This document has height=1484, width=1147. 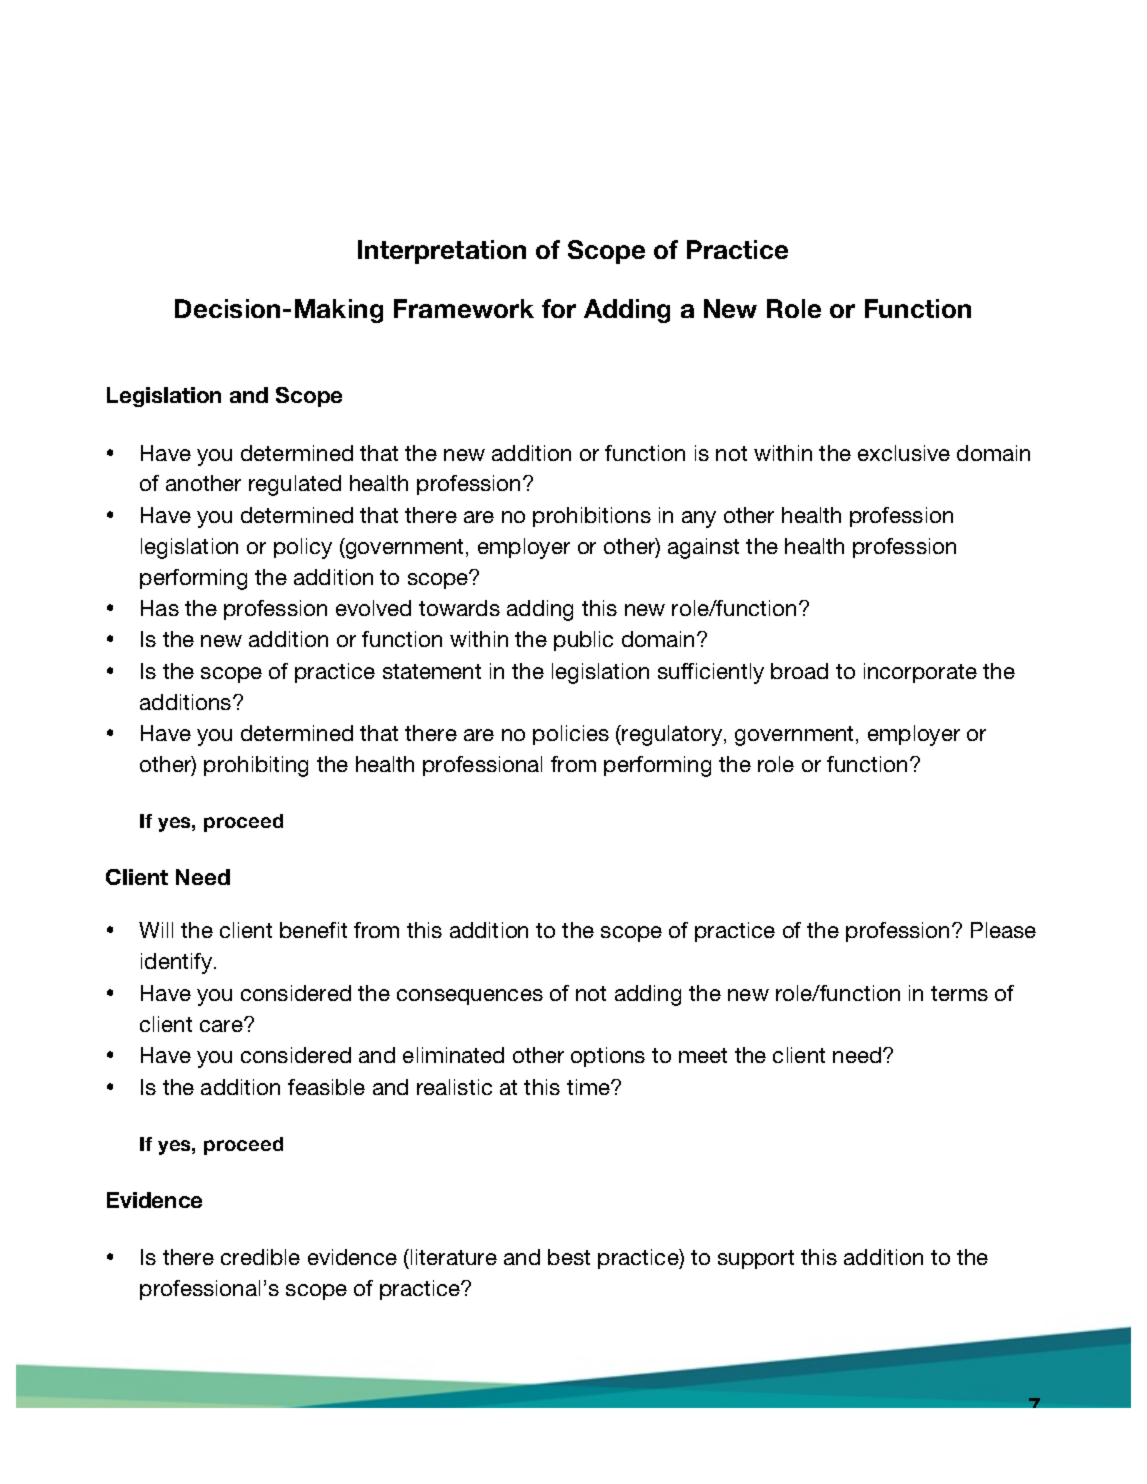 I want to click on prohibiting, so click(x=256, y=766).
